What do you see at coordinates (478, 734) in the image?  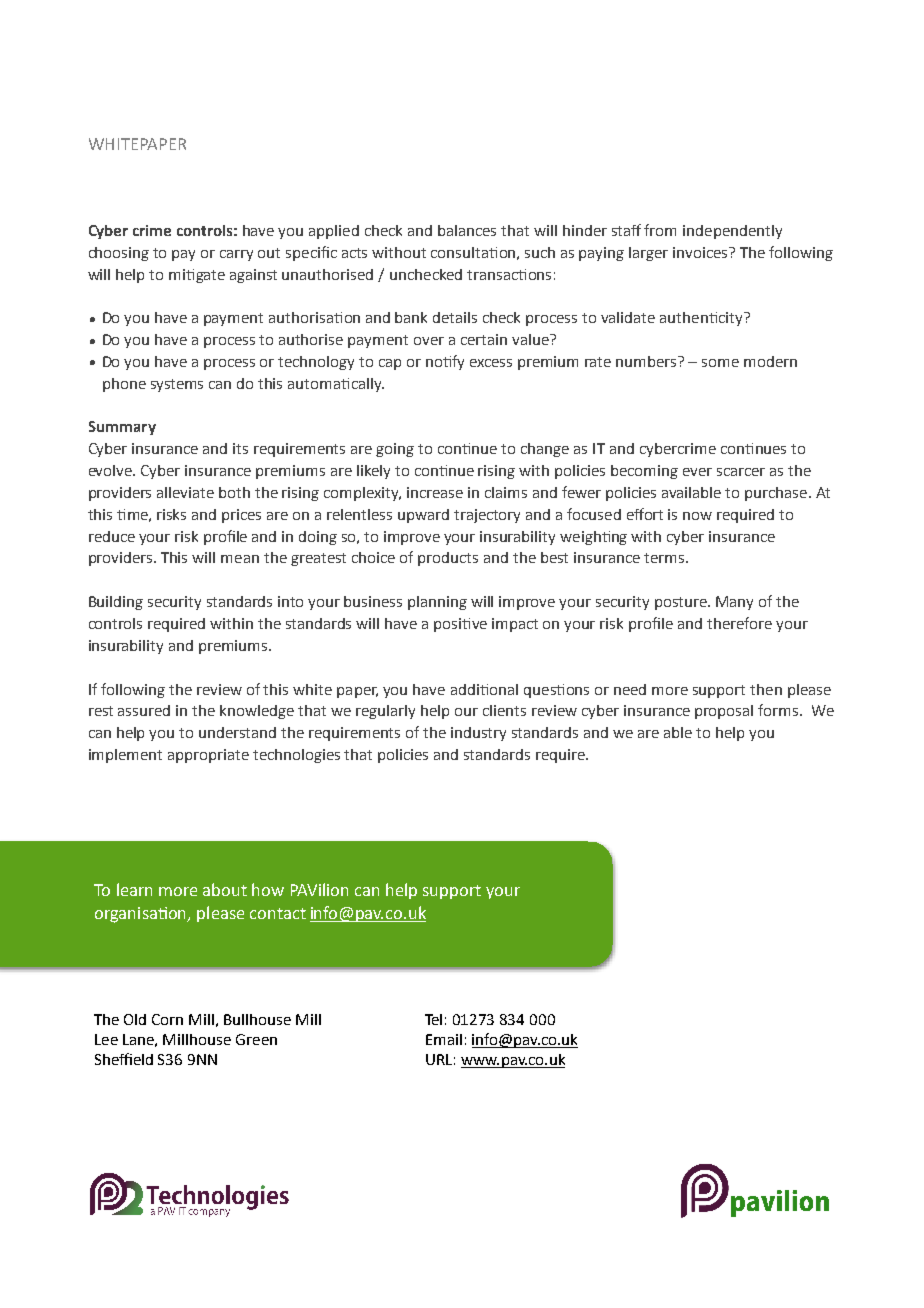 I see `industry` at bounding box center [478, 734].
